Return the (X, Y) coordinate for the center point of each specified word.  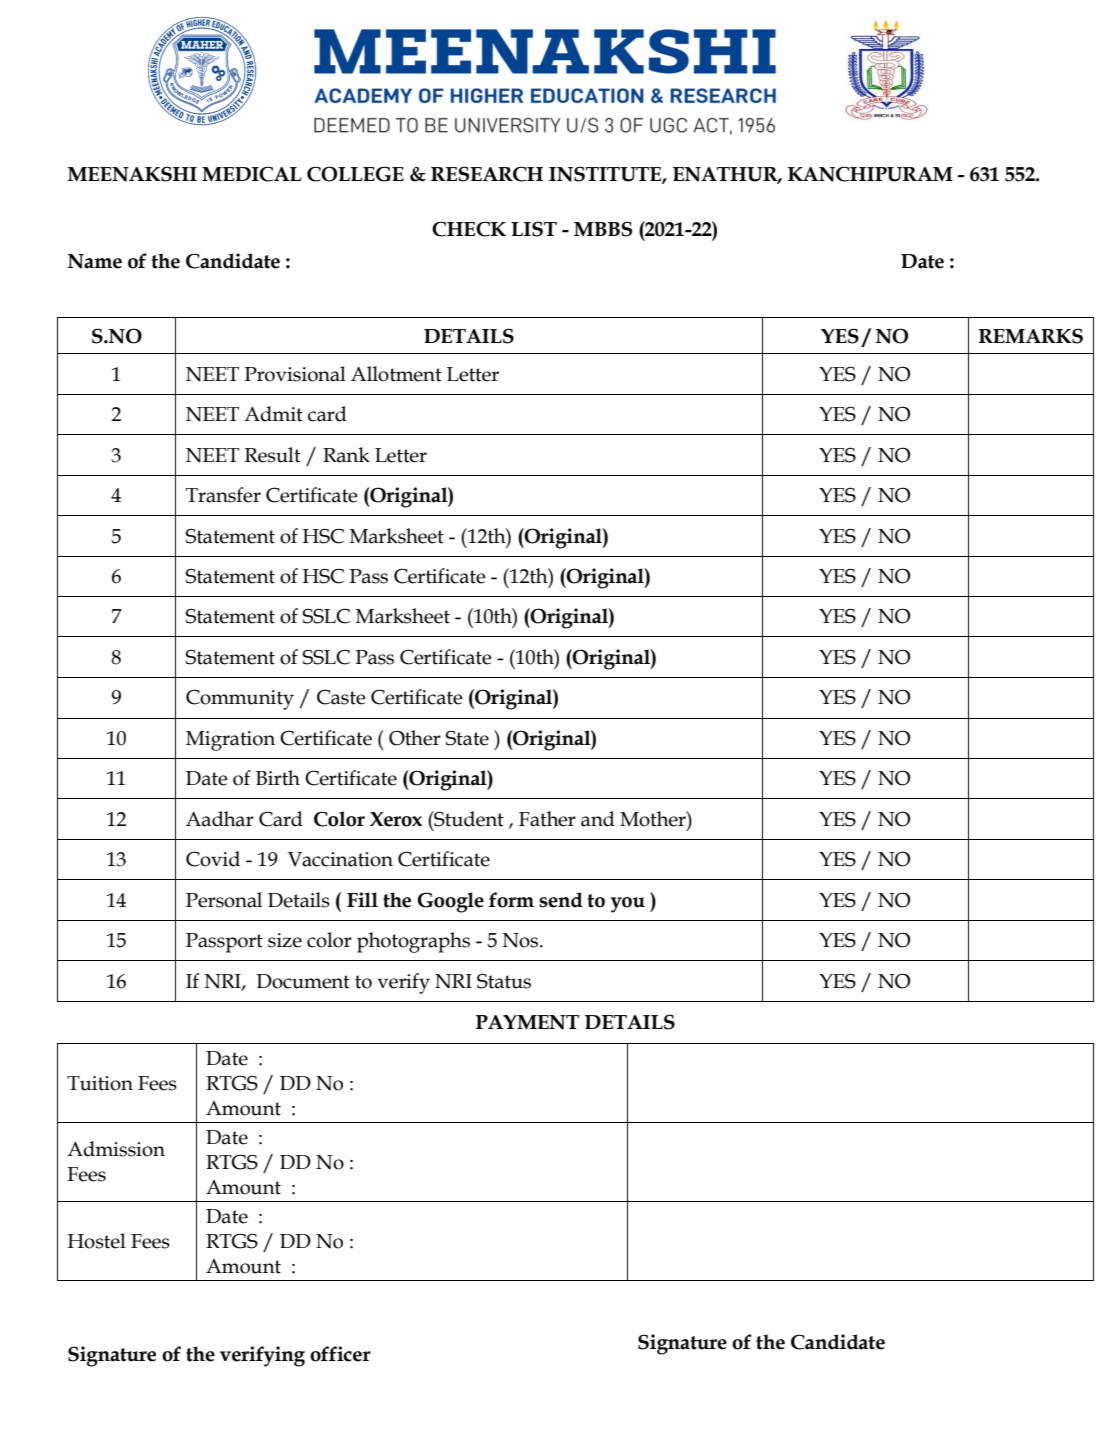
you (628, 905)
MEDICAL (251, 174)
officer (340, 1354)
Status (504, 981)
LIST (534, 229)
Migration (230, 741)
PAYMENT (528, 1022)
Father (547, 819)
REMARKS (1031, 336)
